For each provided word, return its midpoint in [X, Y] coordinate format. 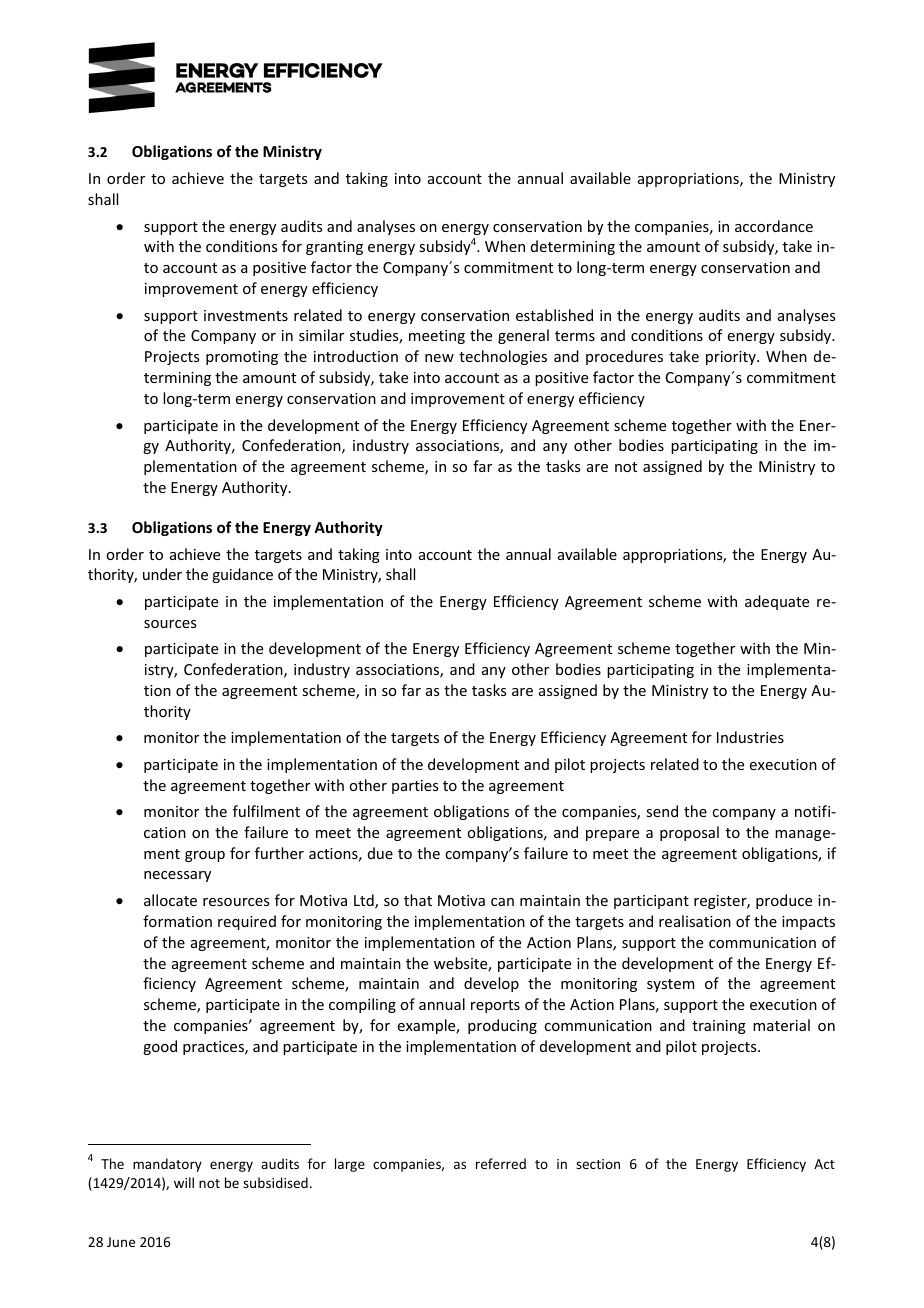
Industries [750, 737]
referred [501, 1163]
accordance [774, 226]
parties [415, 787]
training [719, 1027]
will [184, 1182]
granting [334, 248]
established [554, 315]
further [279, 853]
